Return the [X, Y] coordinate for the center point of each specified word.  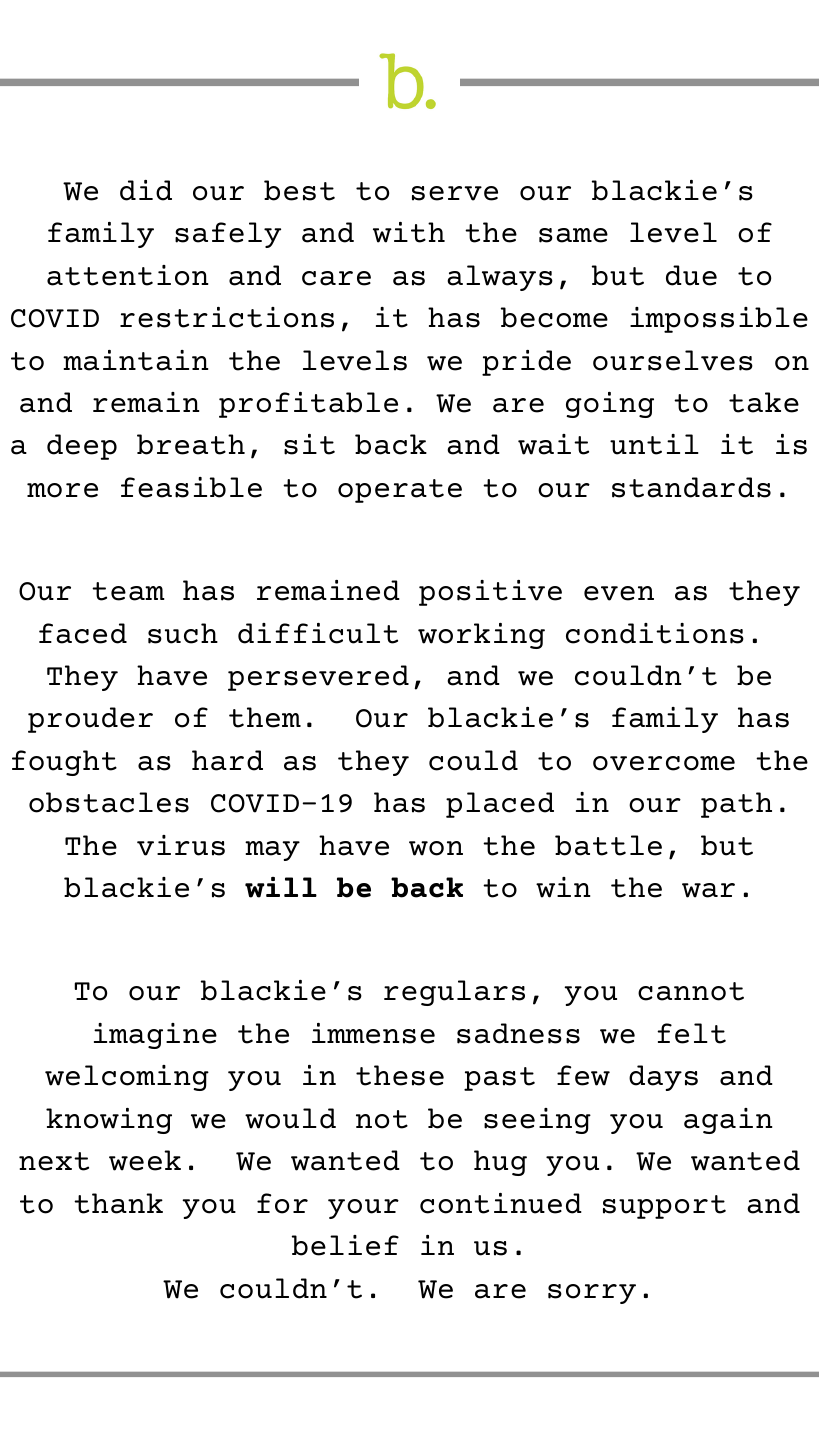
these [400, 1075]
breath [191, 444]
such [183, 633]
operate [400, 491]
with [409, 232]
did [146, 190]
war [708, 890]
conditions [655, 633]
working [481, 636]
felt [691, 1033]
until [654, 444]
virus [181, 845]
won [436, 848]
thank [118, 1203]
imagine [155, 1036]
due [691, 275]
